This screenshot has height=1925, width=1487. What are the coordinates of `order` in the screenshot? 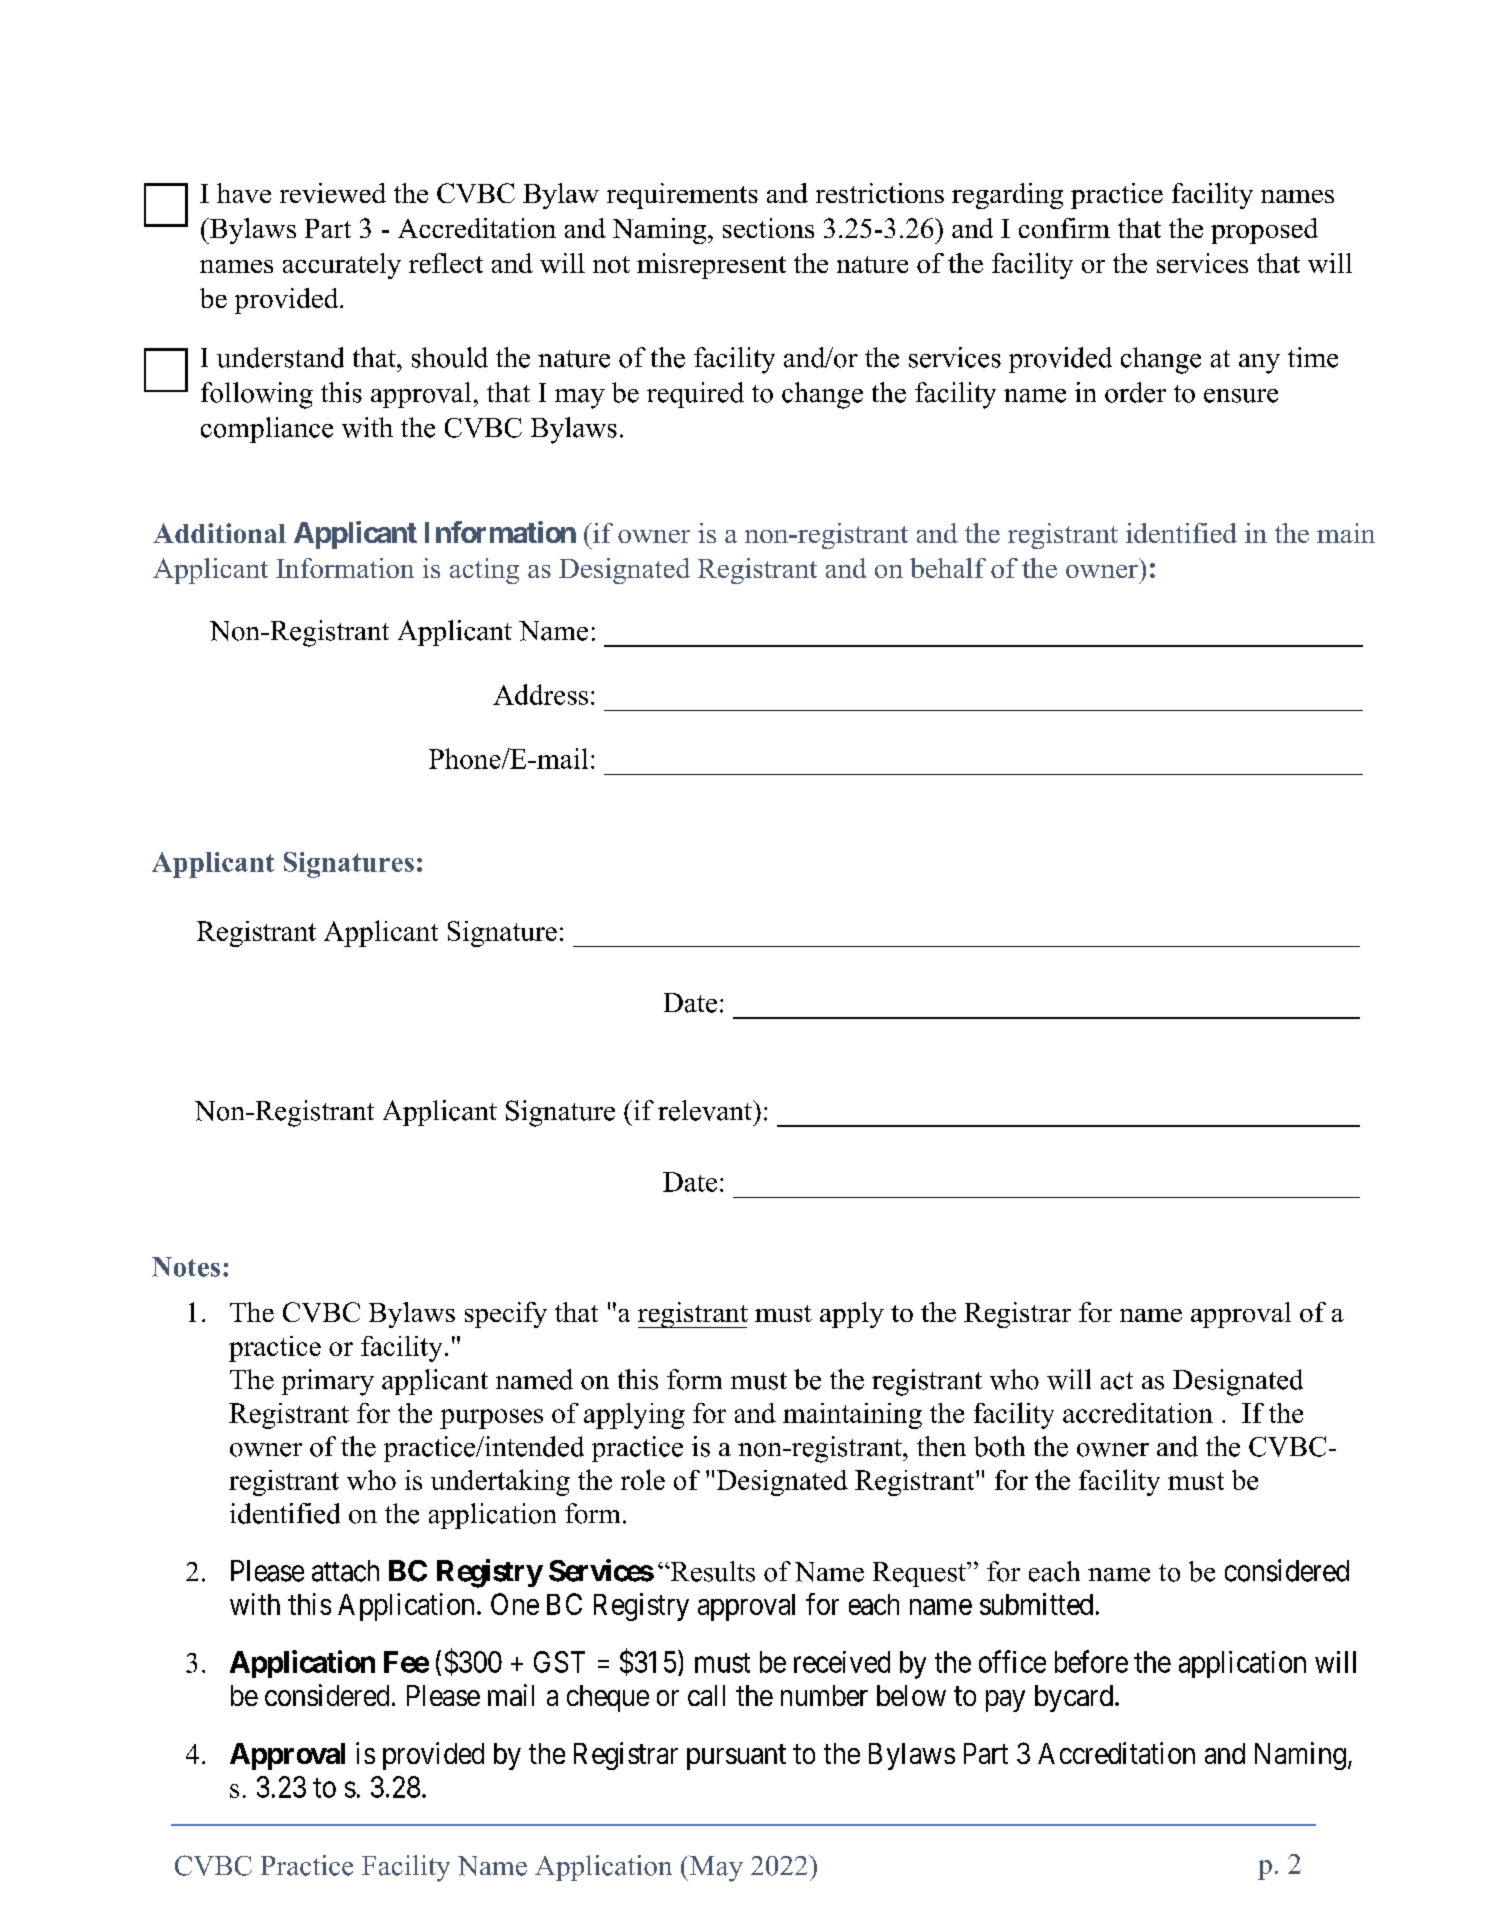 It's located at (1135, 392).
